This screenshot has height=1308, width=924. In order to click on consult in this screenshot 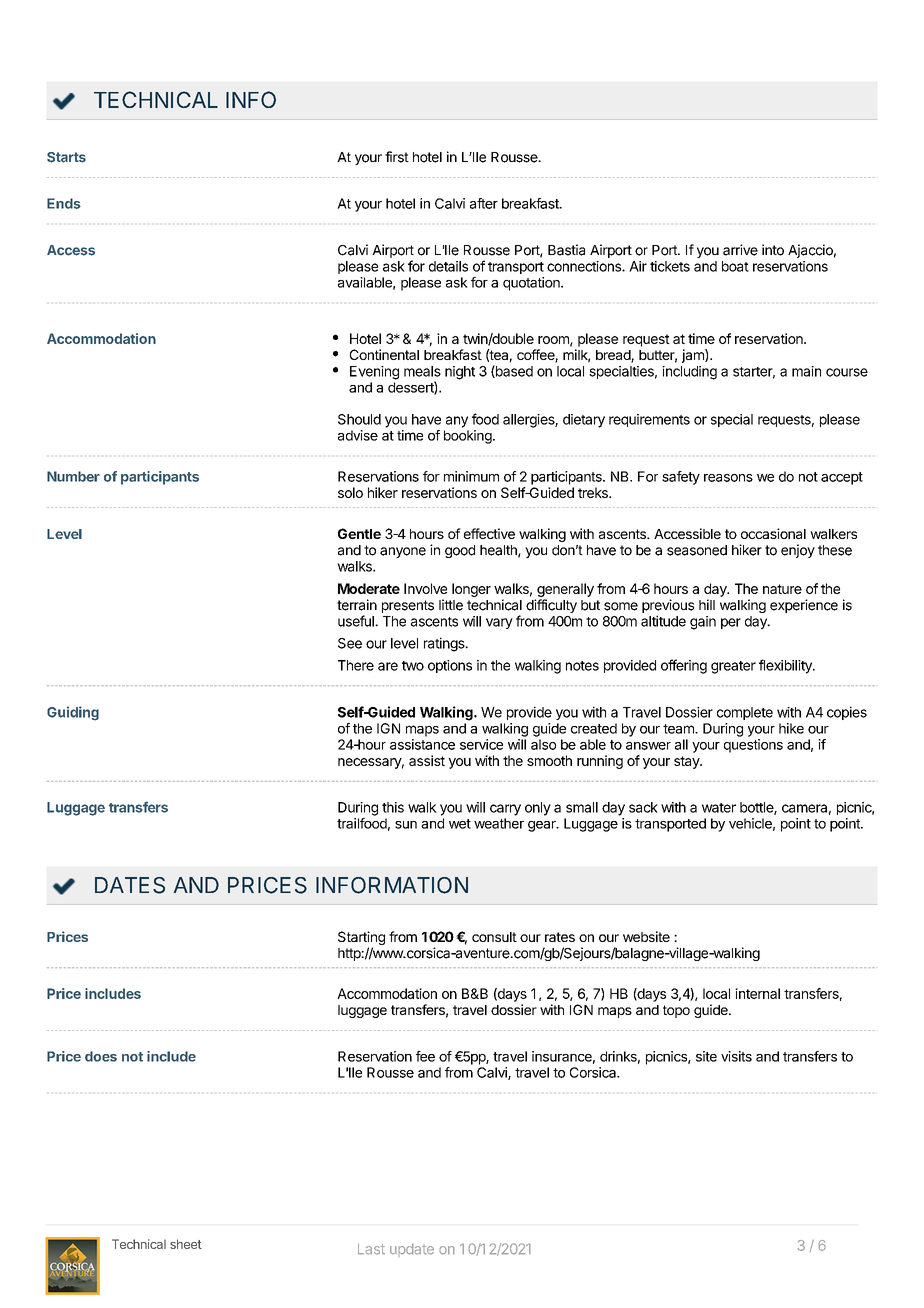, I will do `click(494, 937)`.
